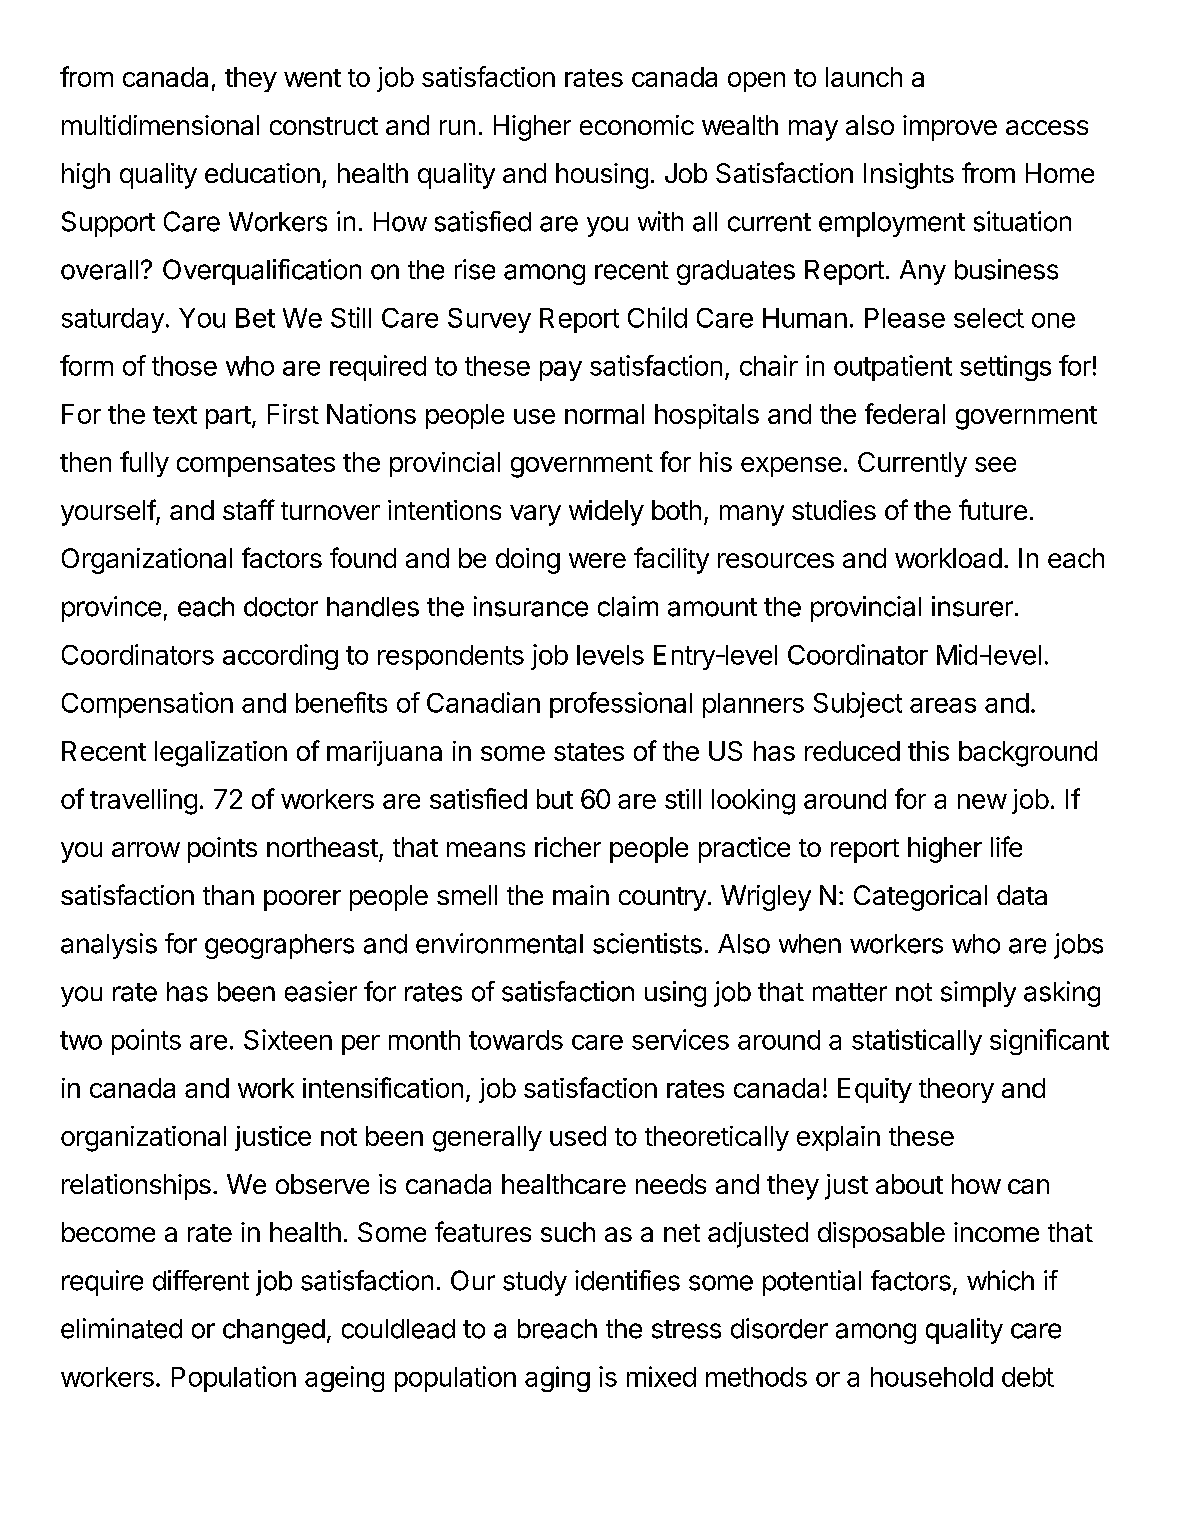 Image resolution: width=1178 pixels, height=1525 pixels. I want to click on changed, so click(274, 1331).
